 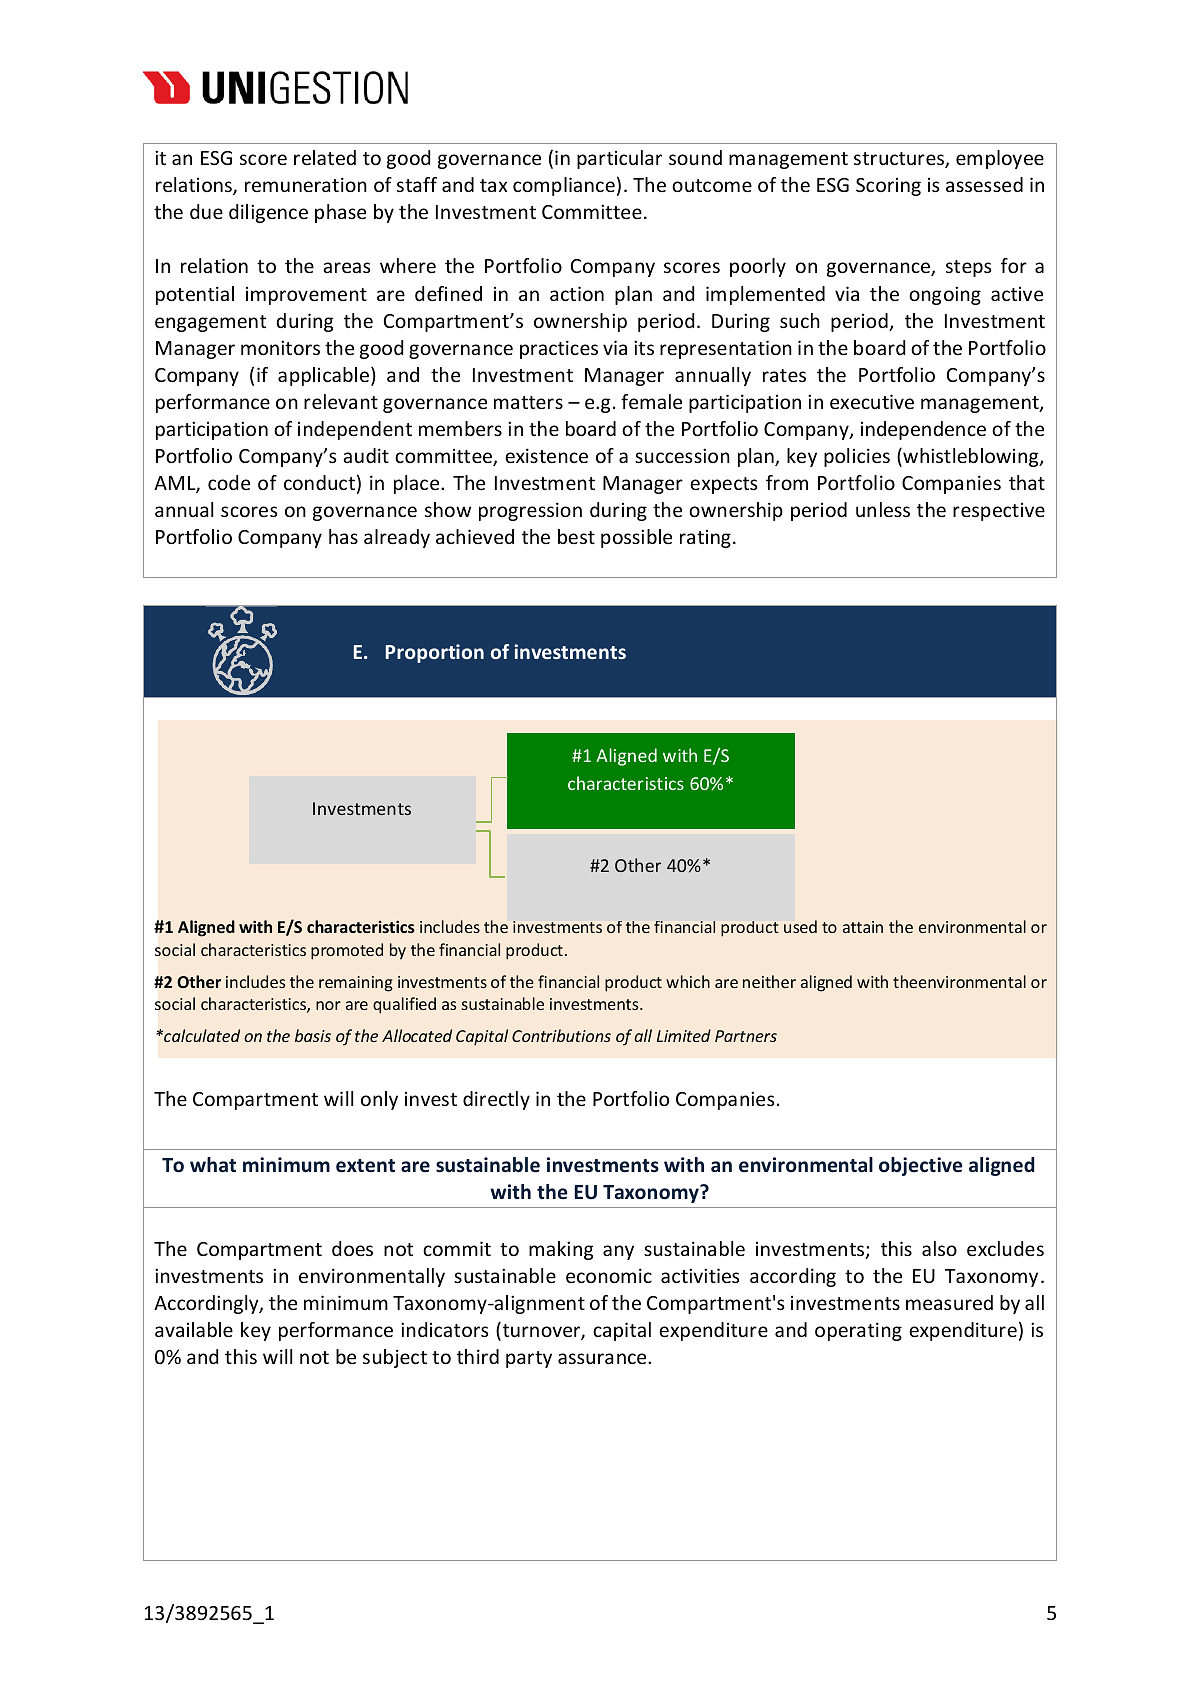 What do you see at coordinates (435, 653) in the screenshot?
I see `Proportion` at bounding box center [435, 653].
